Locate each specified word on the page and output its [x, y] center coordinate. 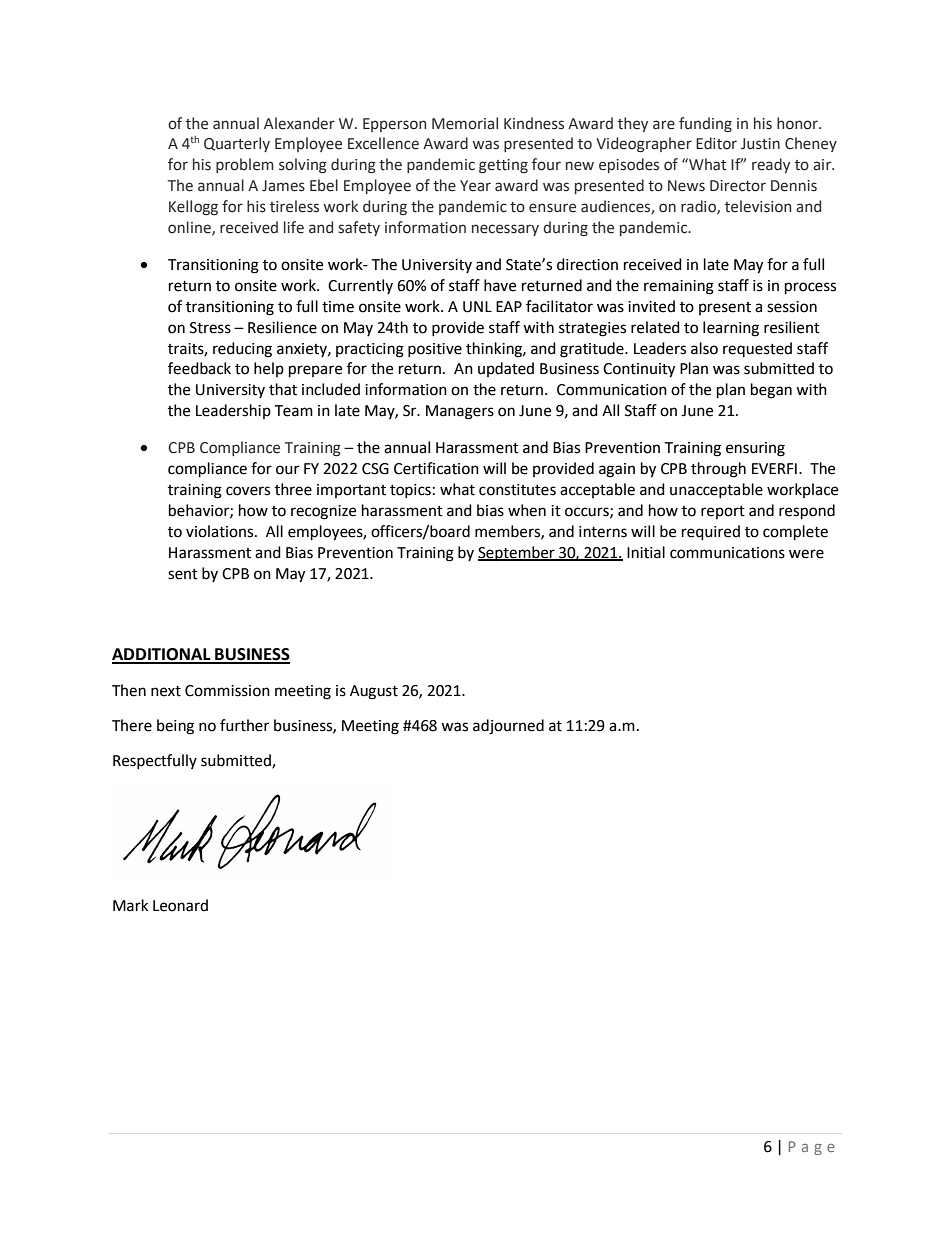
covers [248, 491]
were [806, 554]
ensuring [755, 449]
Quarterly [237, 144]
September [517, 553]
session [792, 307]
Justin [760, 144]
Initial [646, 552]
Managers [460, 412]
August [374, 692]
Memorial [465, 123]
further [244, 725]
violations [221, 531]
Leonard [180, 905]
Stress [210, 328]
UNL [477, 307]
